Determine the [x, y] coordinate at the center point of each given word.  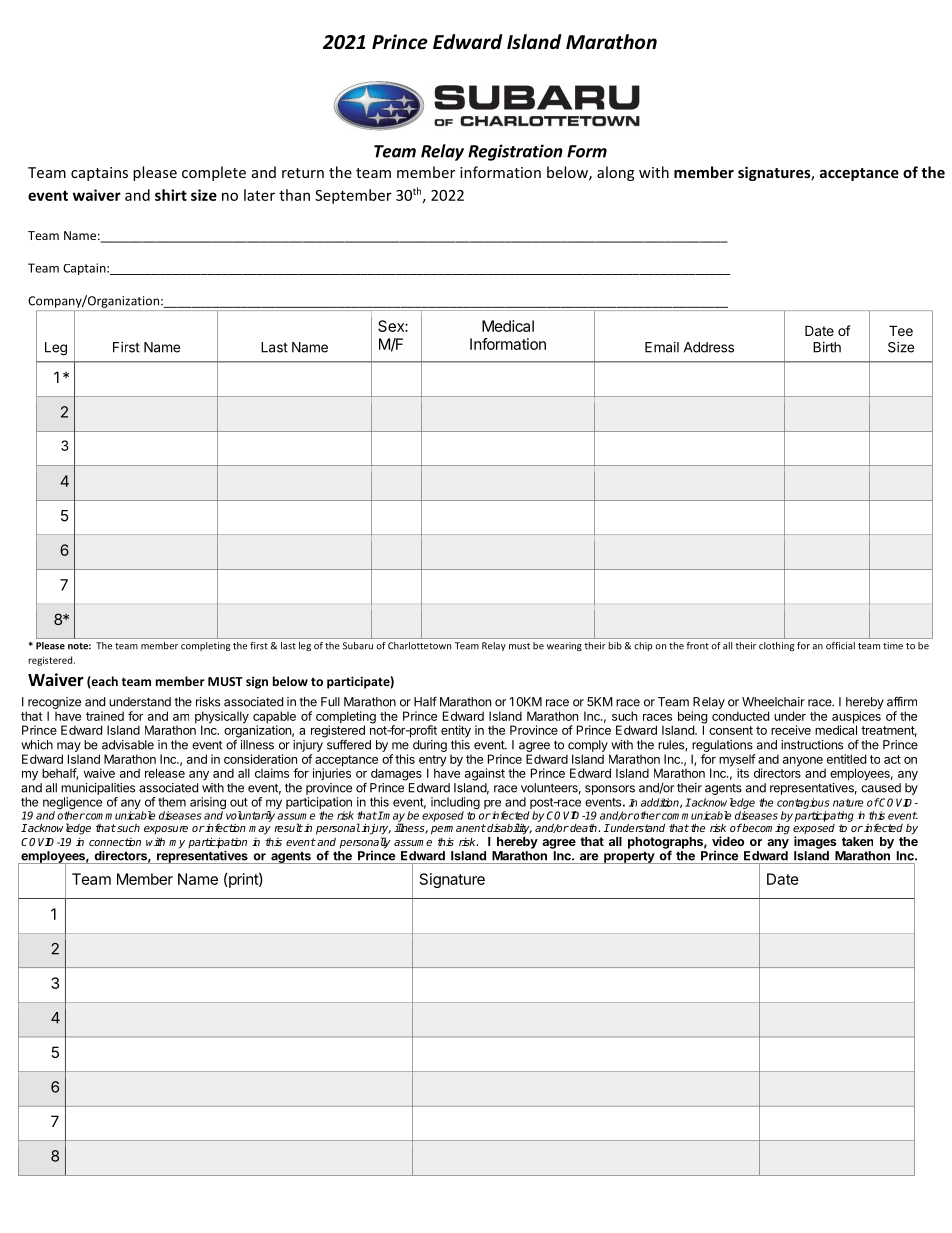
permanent [458, 829]
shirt [171, 195]
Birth [827, 347]
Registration [515, 152]
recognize [54, 703]
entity [456, 731]
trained [105, 716]
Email [662, 347]
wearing [564, 646]
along [615, 173]
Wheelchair [773, 702]
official [840, 646]
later [259, 195]
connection [115, 842]
